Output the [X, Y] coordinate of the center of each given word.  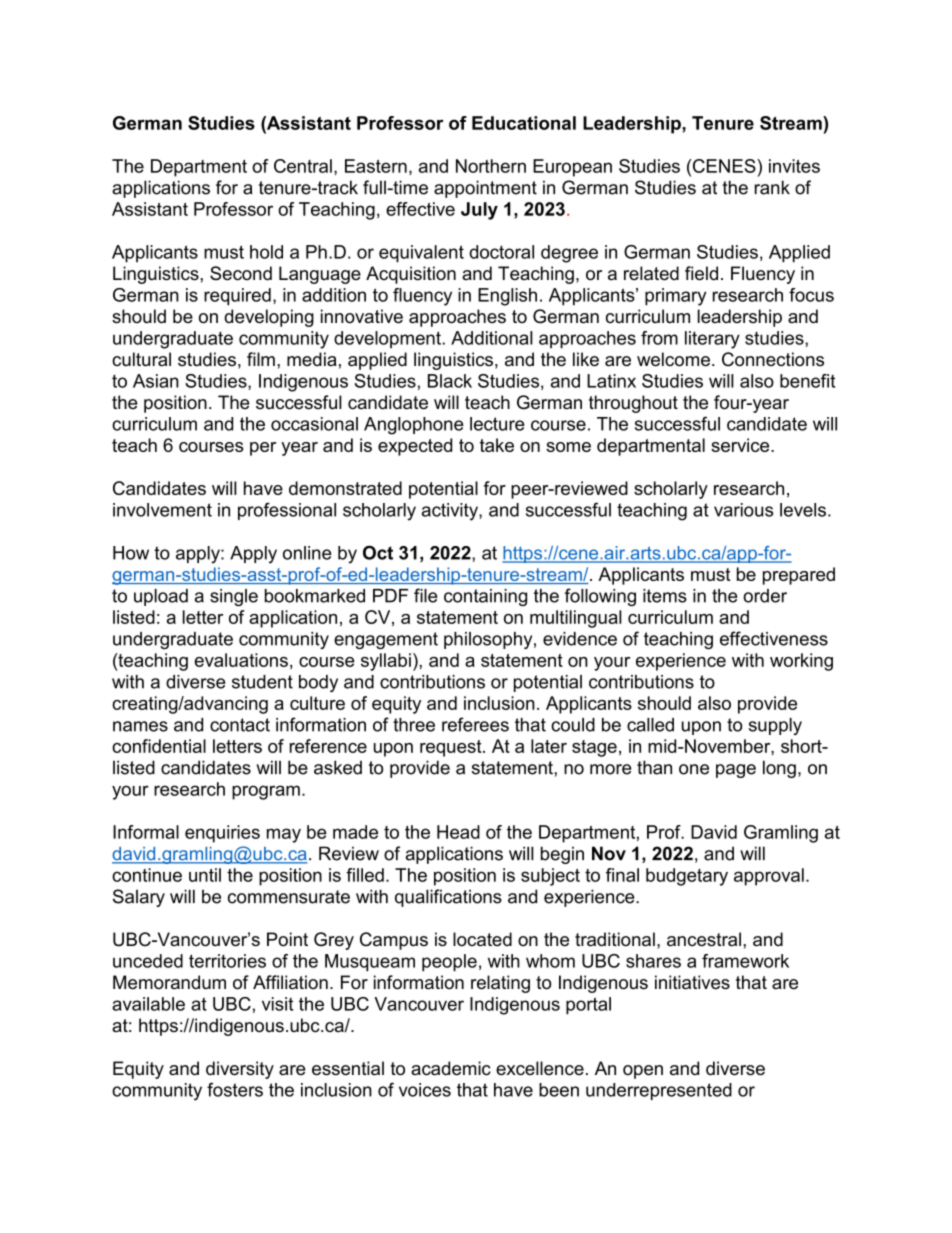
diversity [240, 1070]
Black [450, 381]
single [234, 597]
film [261, 359]
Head [458, 832]
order [765, 596]
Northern [491, 166]
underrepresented [659, 1091]
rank [772, 187]
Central [303, 166]
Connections [773, 359]
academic [451, 1068]
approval [769, 877]
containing [485, 597]
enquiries [222, 834]
